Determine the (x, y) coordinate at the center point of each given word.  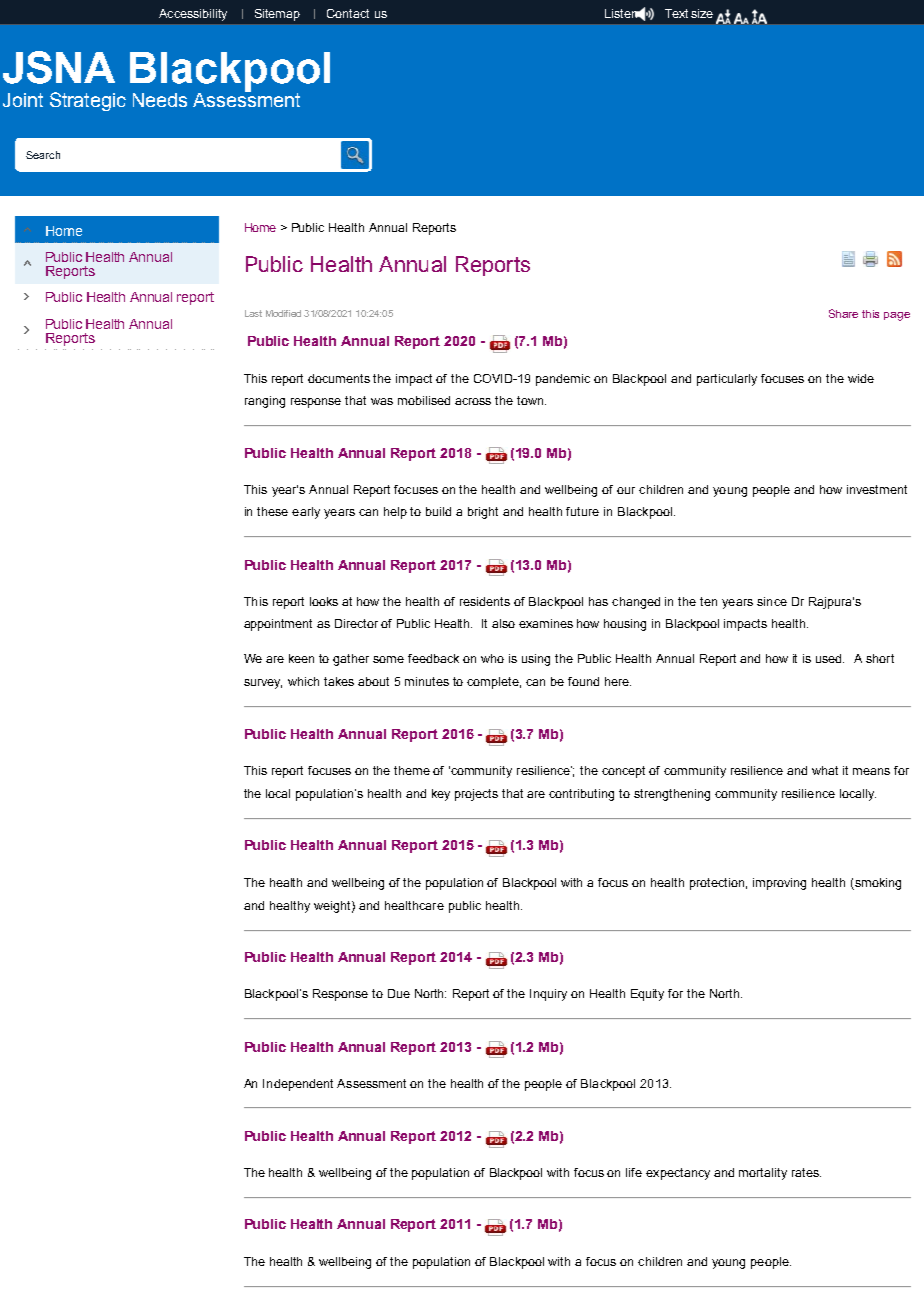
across (473, 401)
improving (779, 884)
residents (485, 601)
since (772, 601)
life (634, 1172)
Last (253, 313)
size (702, 13)
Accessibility (193, 15)
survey (263, 684)
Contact (348, 13)
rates (806, 1172)
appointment (278, 625)
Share (843, 313)
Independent (298, 1085)
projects (476, 795)
